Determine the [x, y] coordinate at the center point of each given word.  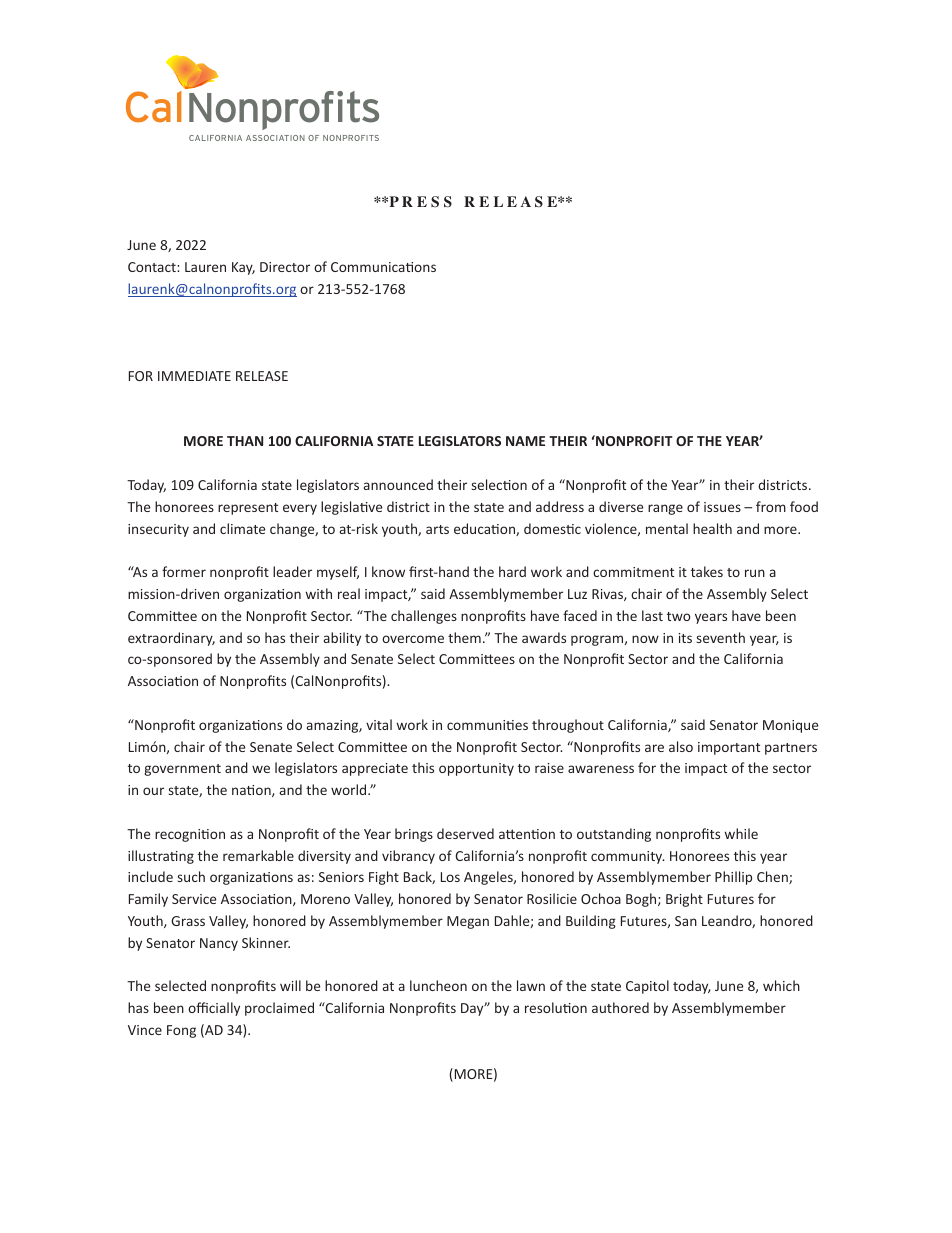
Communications [383, 267]
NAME [525, 441]
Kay [243, 268]
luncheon [438, 985]
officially [214, 1009]
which [781, 985]
